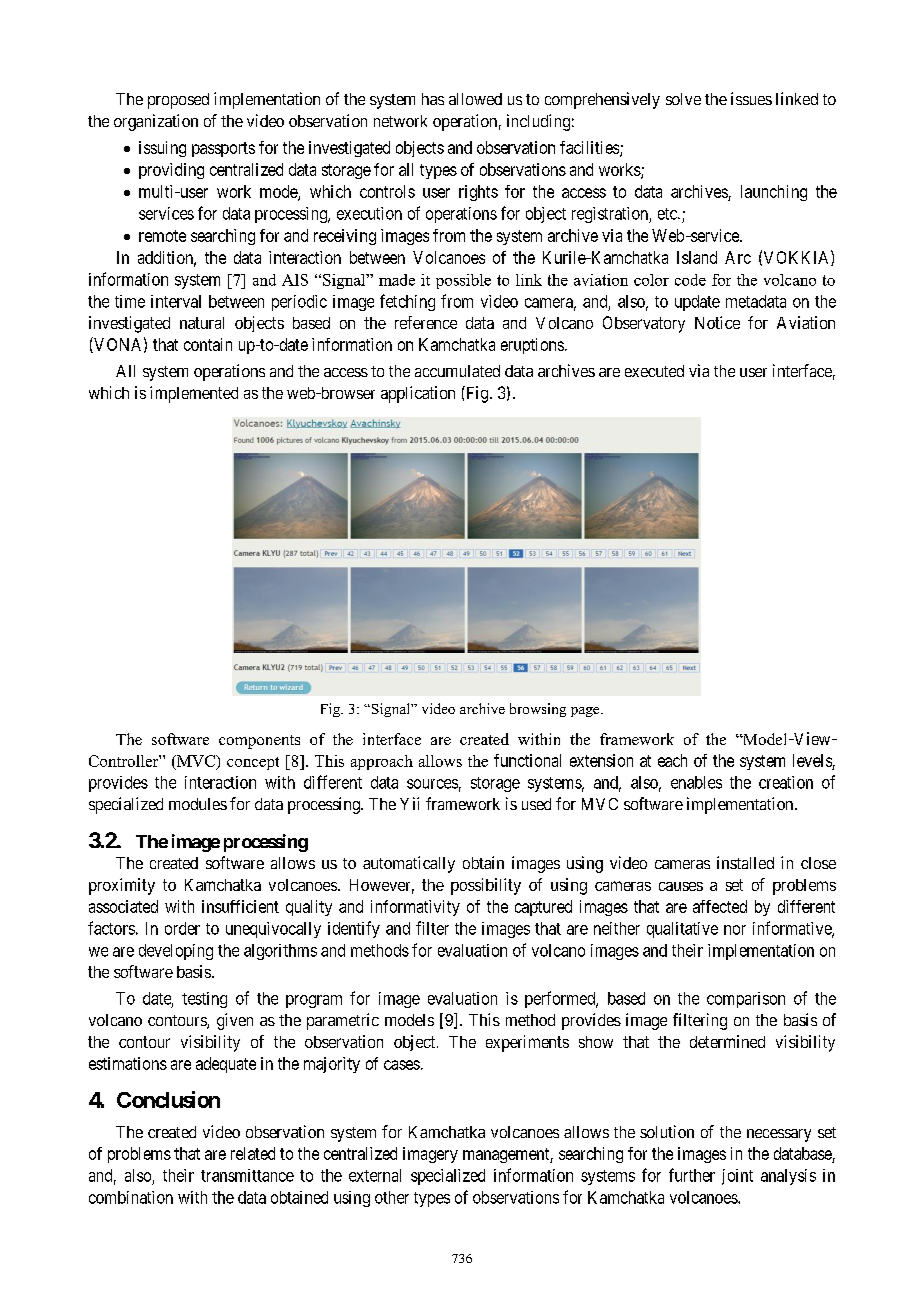 This document has width=924, height=1308. I want to click on allowed, so click(475, 99).
